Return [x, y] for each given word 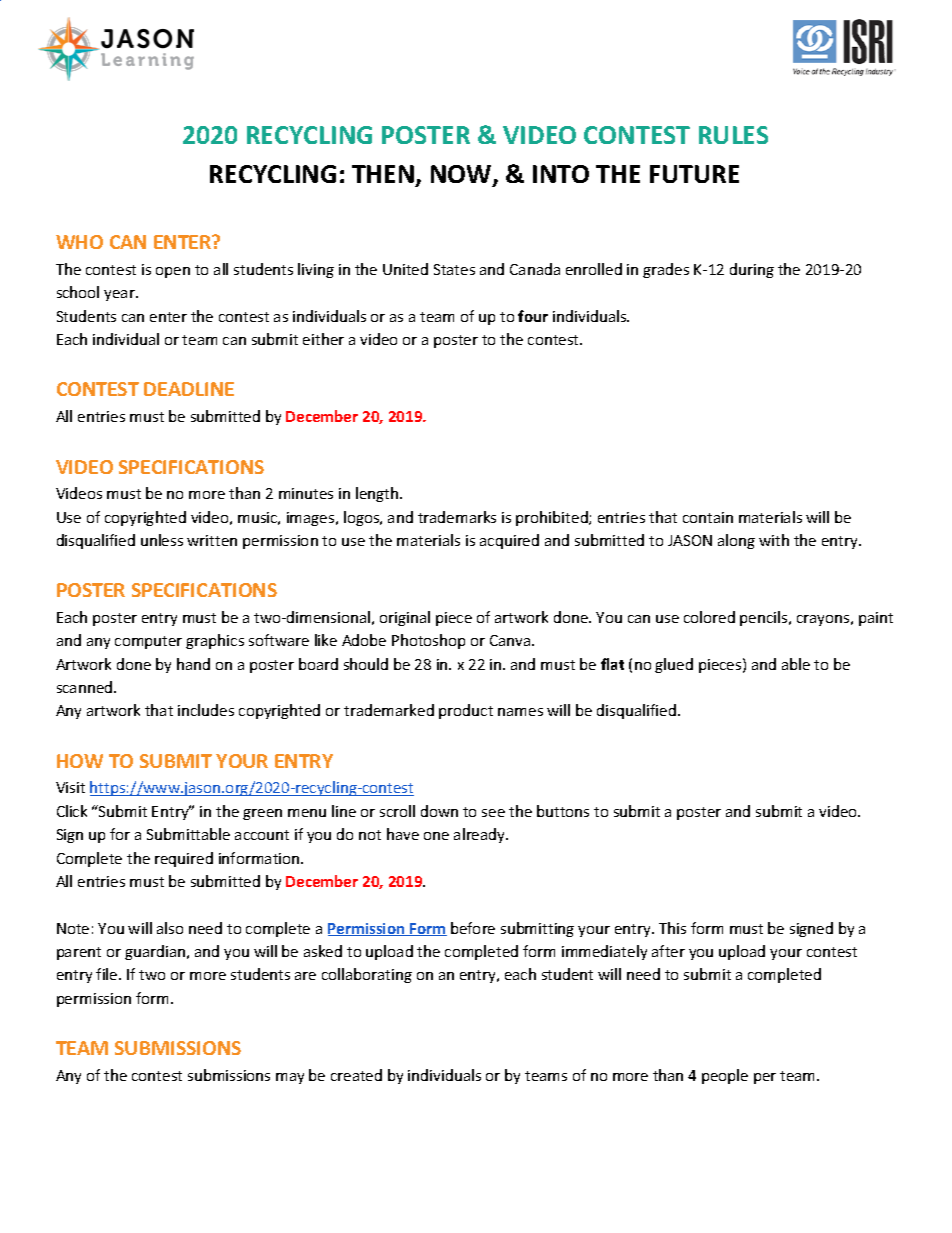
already [481, 835]
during [752, 270]
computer [148, 642]
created [356, 1075]
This [672, 928]
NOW [462, 175]
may [290, 1078]
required [184, 859]
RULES [733, 135]
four [533, 316]
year [120, 295]
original [405, 618]
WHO [79, 242]
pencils [765, 618]
